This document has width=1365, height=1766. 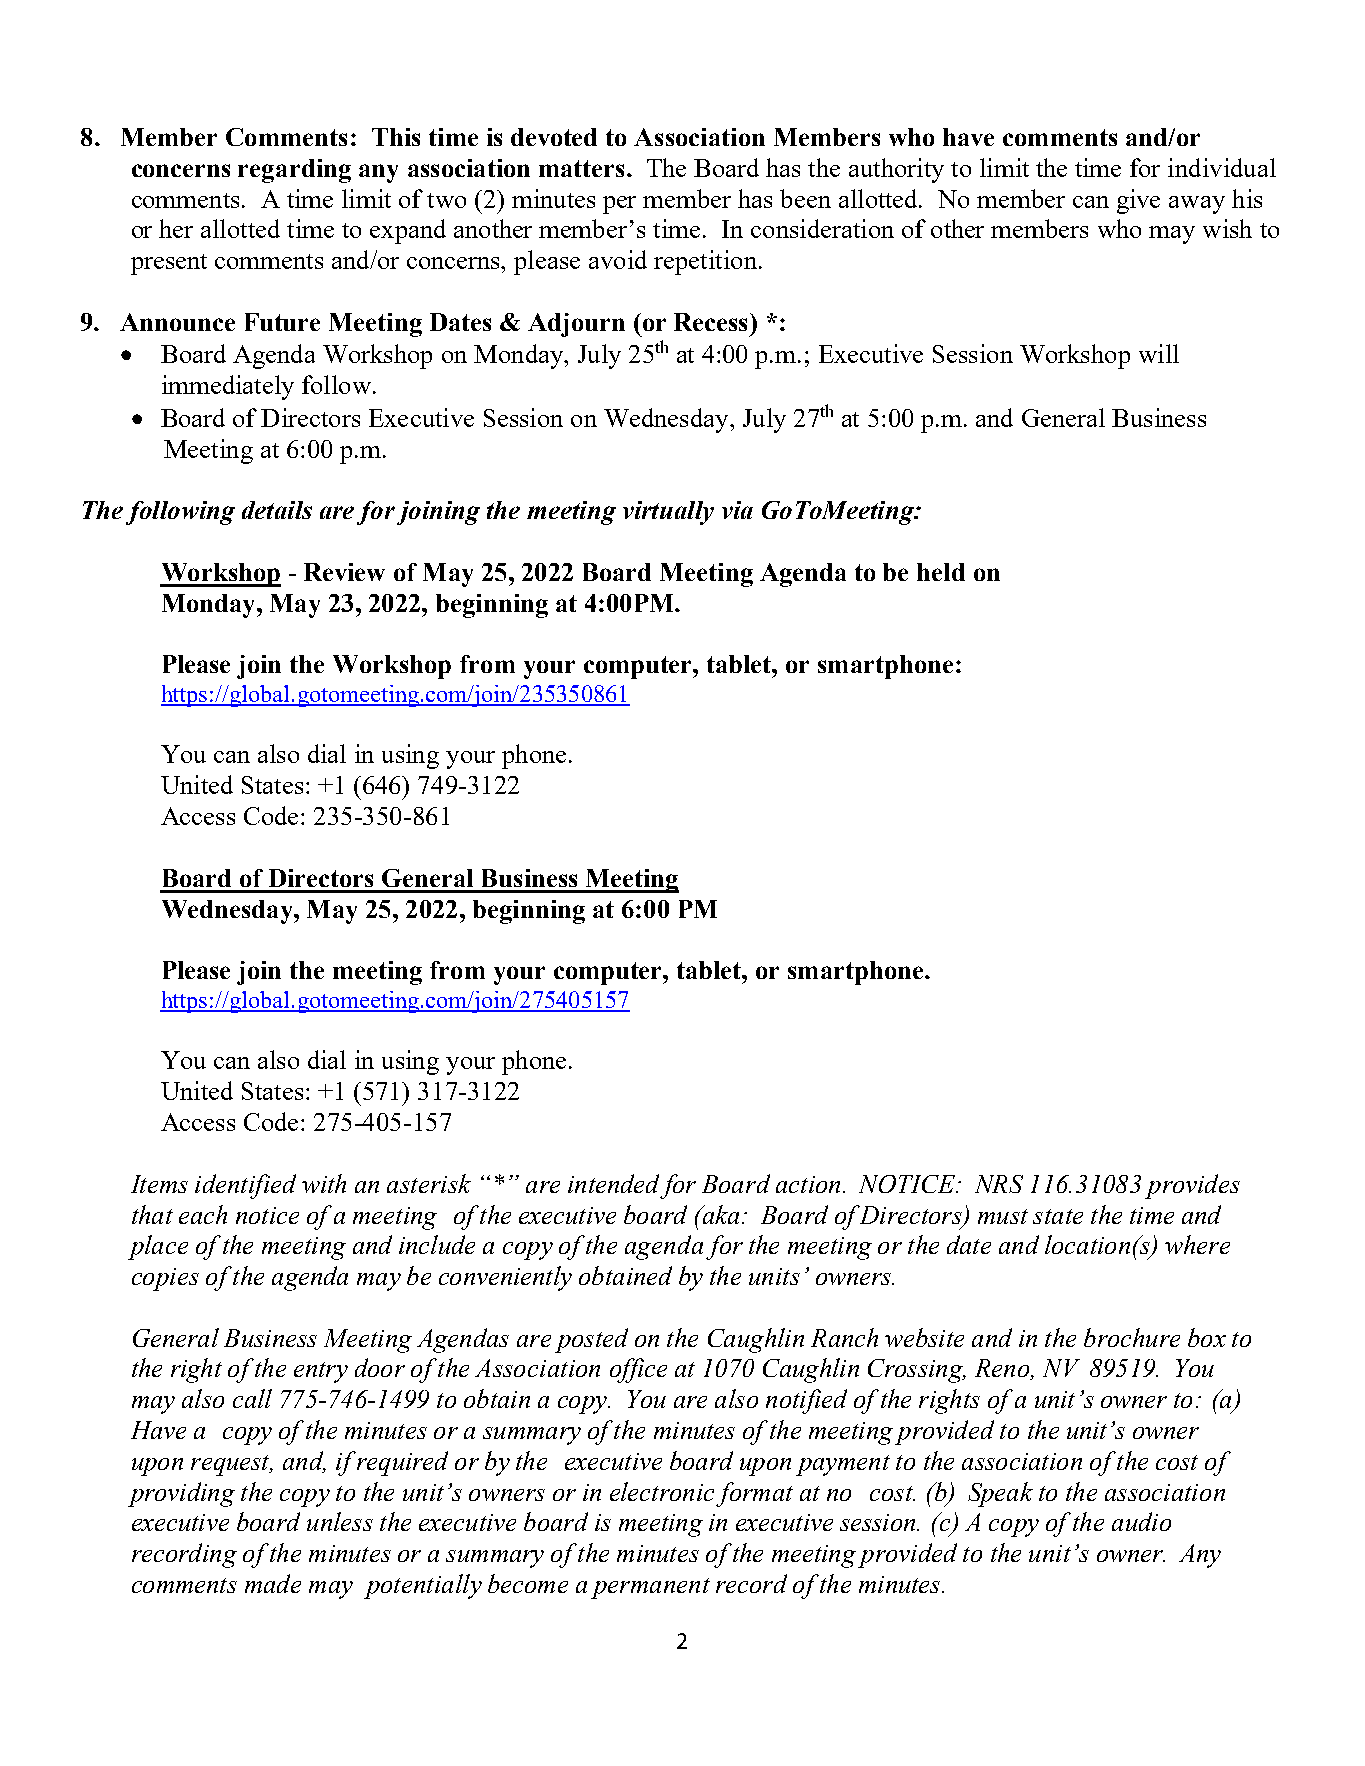 What do you see at coordinates (1192, 1186) in the document?
I see `provides` at bounding box center [1192, 1186].
